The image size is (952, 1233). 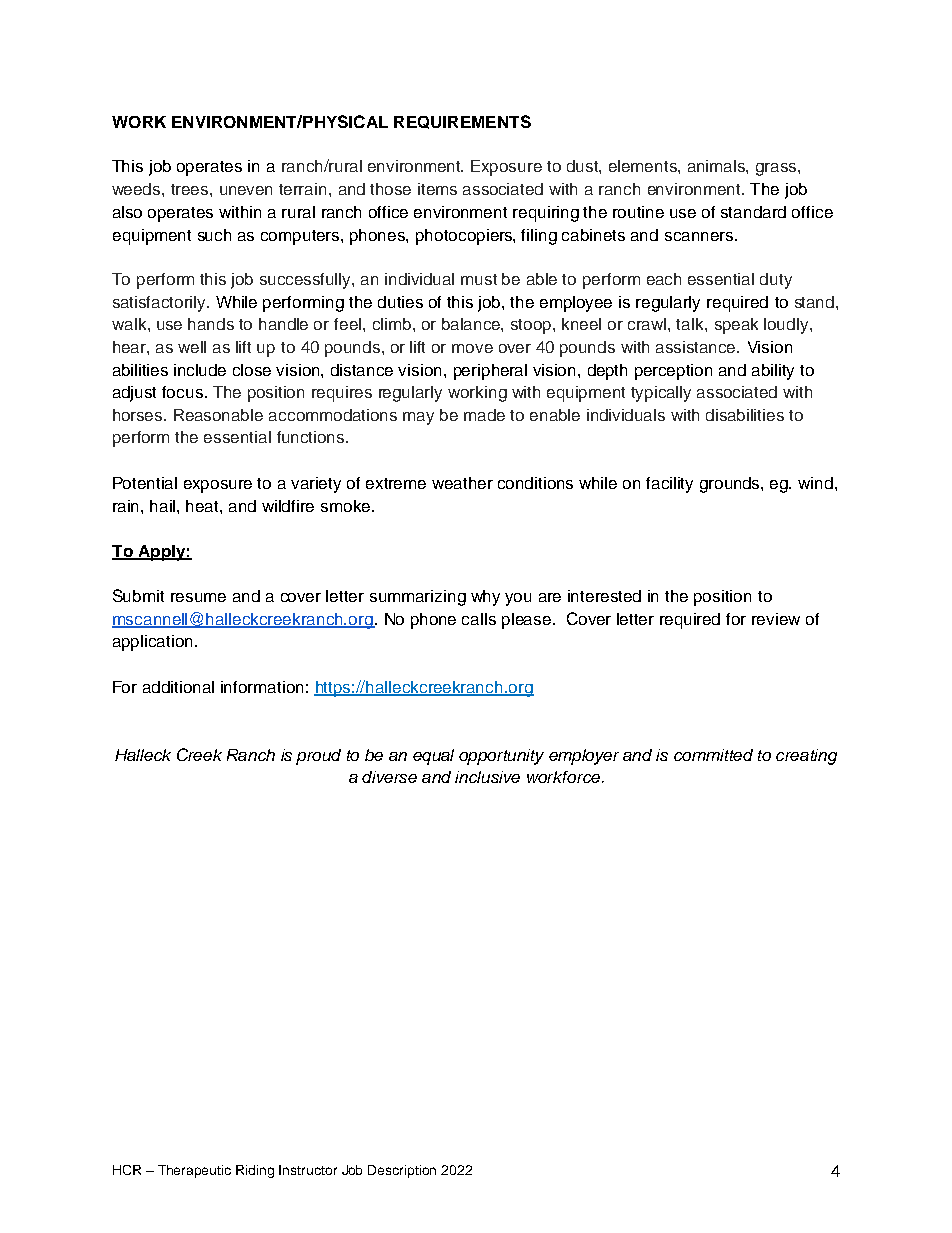 I want to click on review, so click(x=776, y=619).
